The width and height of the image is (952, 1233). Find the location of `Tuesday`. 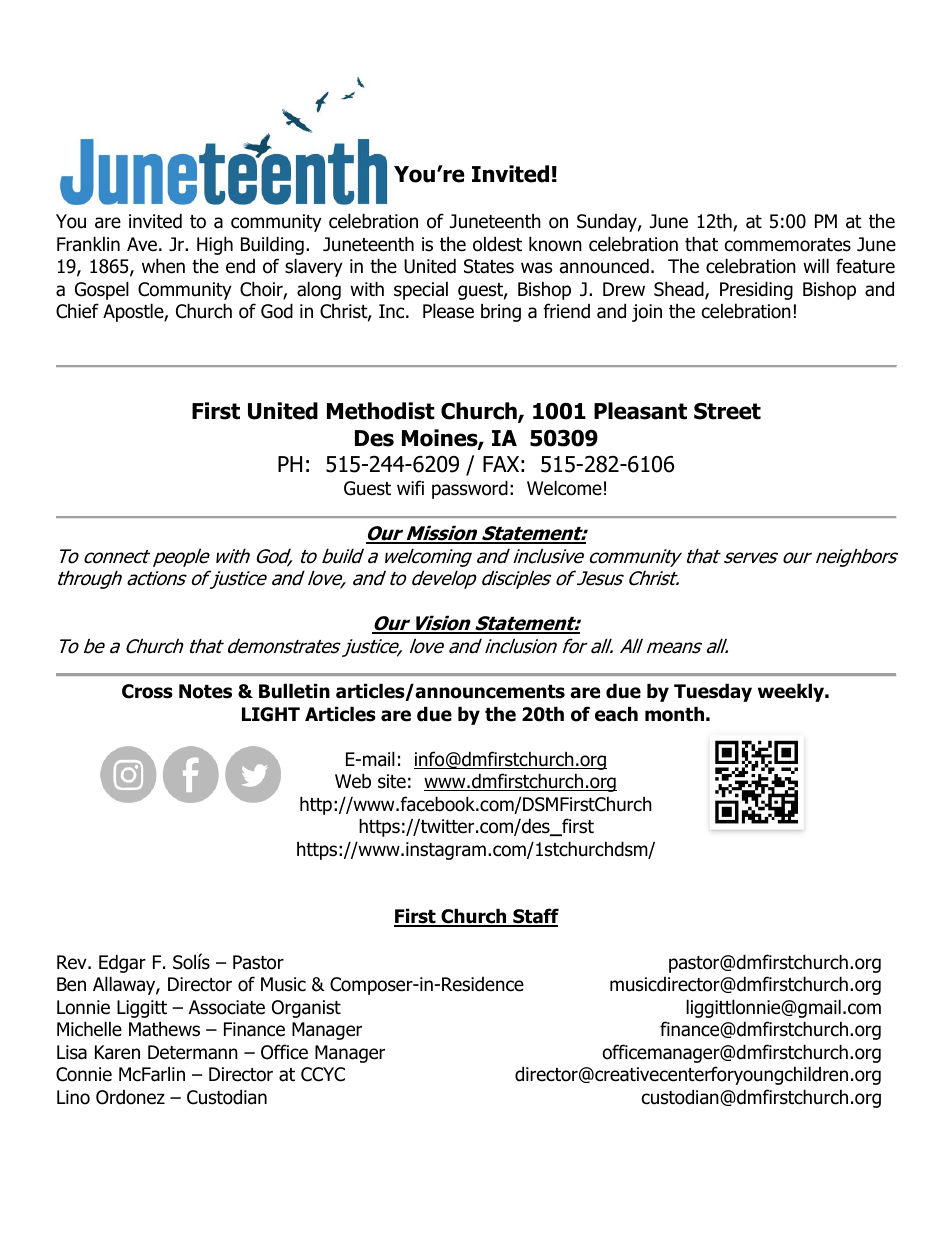

Tuesday is located at coordinates (713, 692).
